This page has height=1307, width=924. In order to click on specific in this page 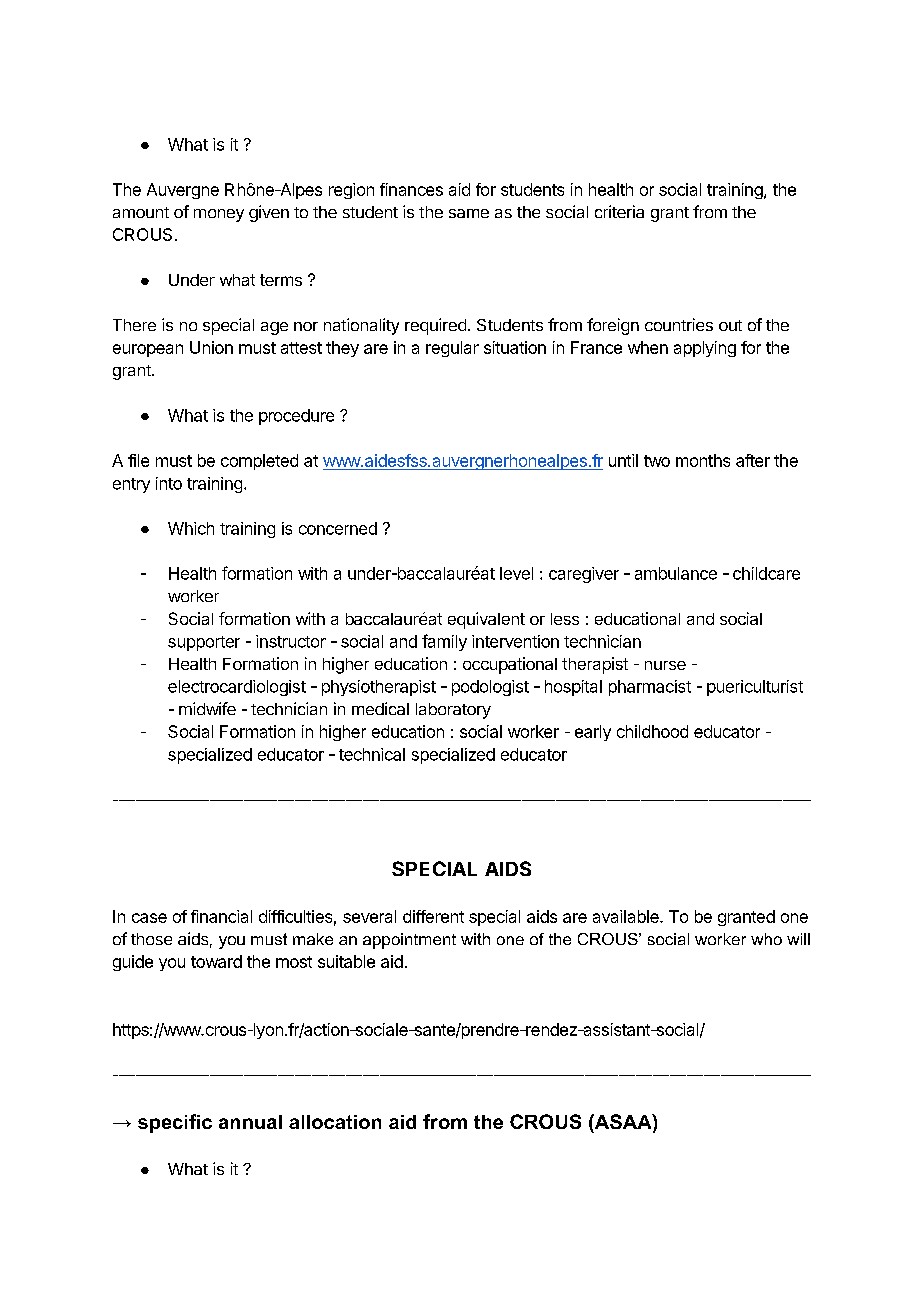, I will do `click(175, 1123)`.
